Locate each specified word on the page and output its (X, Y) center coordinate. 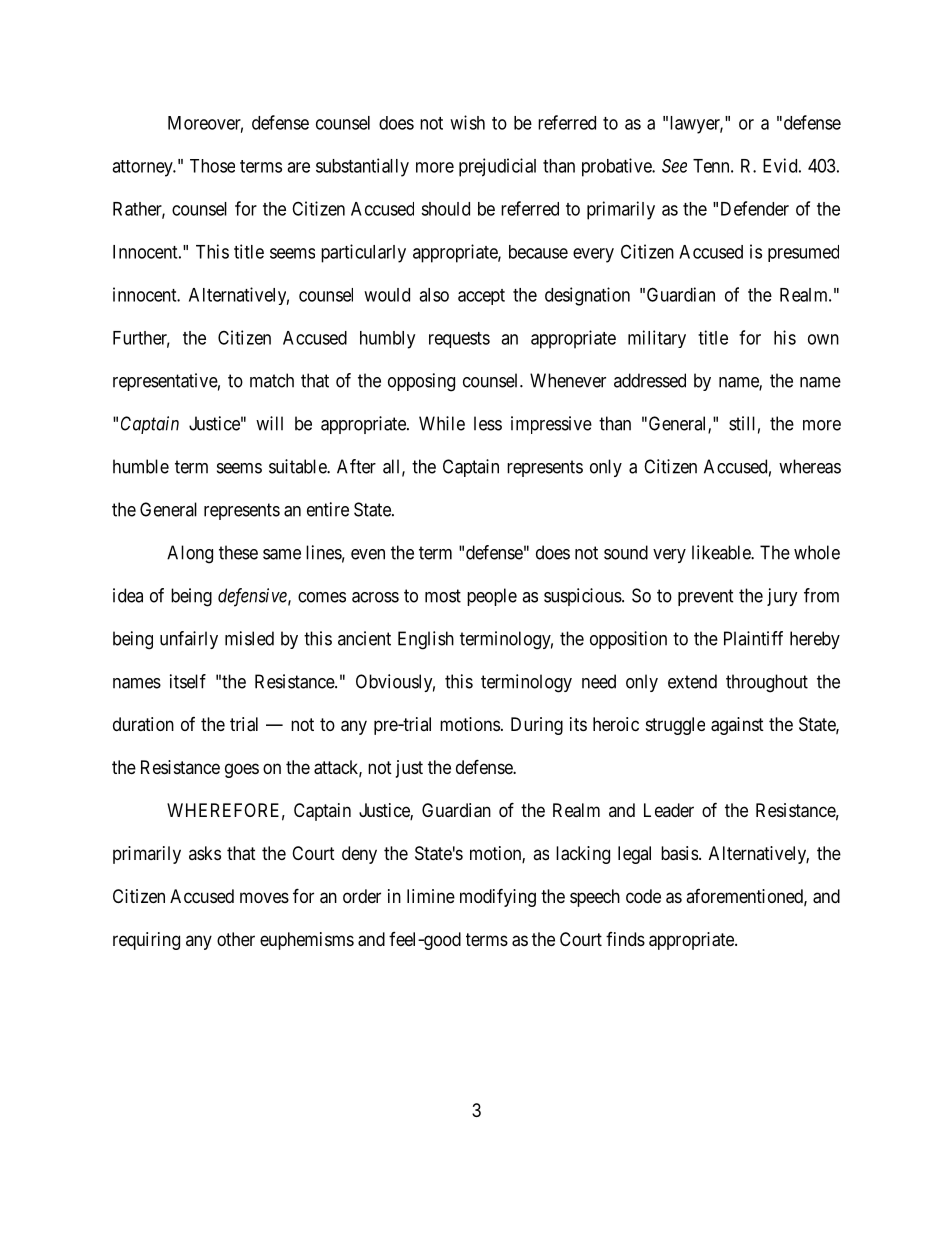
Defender (755, 208)
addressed (650, 380)
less (488, 423)
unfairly (189, 640)
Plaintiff (753, 638)
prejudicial (497, 167)
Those (212, 166)
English (426, 640)
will (269, 423)
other (236, 939)
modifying (498, 897)
